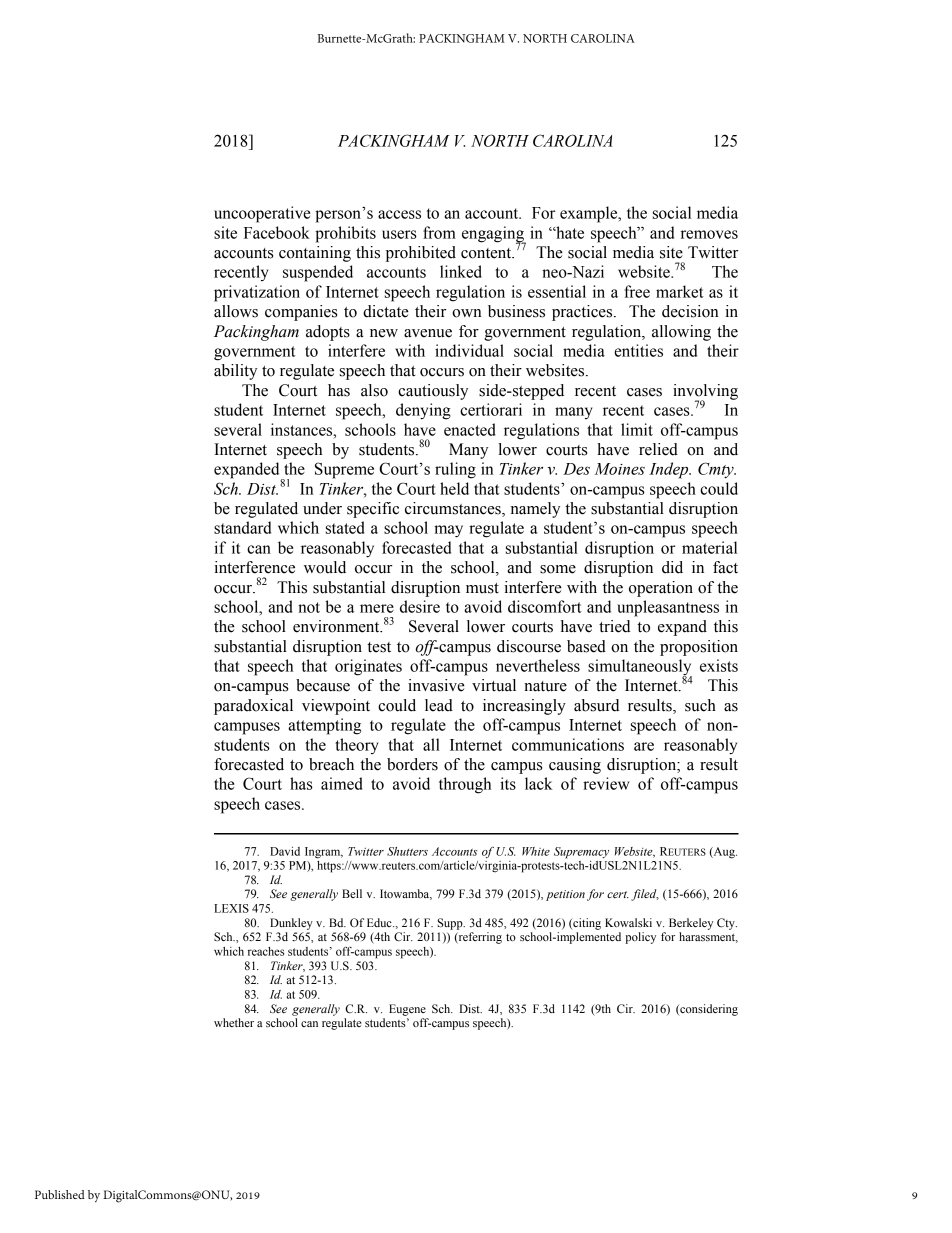  What do you see at coordinates (253, 707) in the image?
I see `paradoxical` at bounding box center [253, 707].
